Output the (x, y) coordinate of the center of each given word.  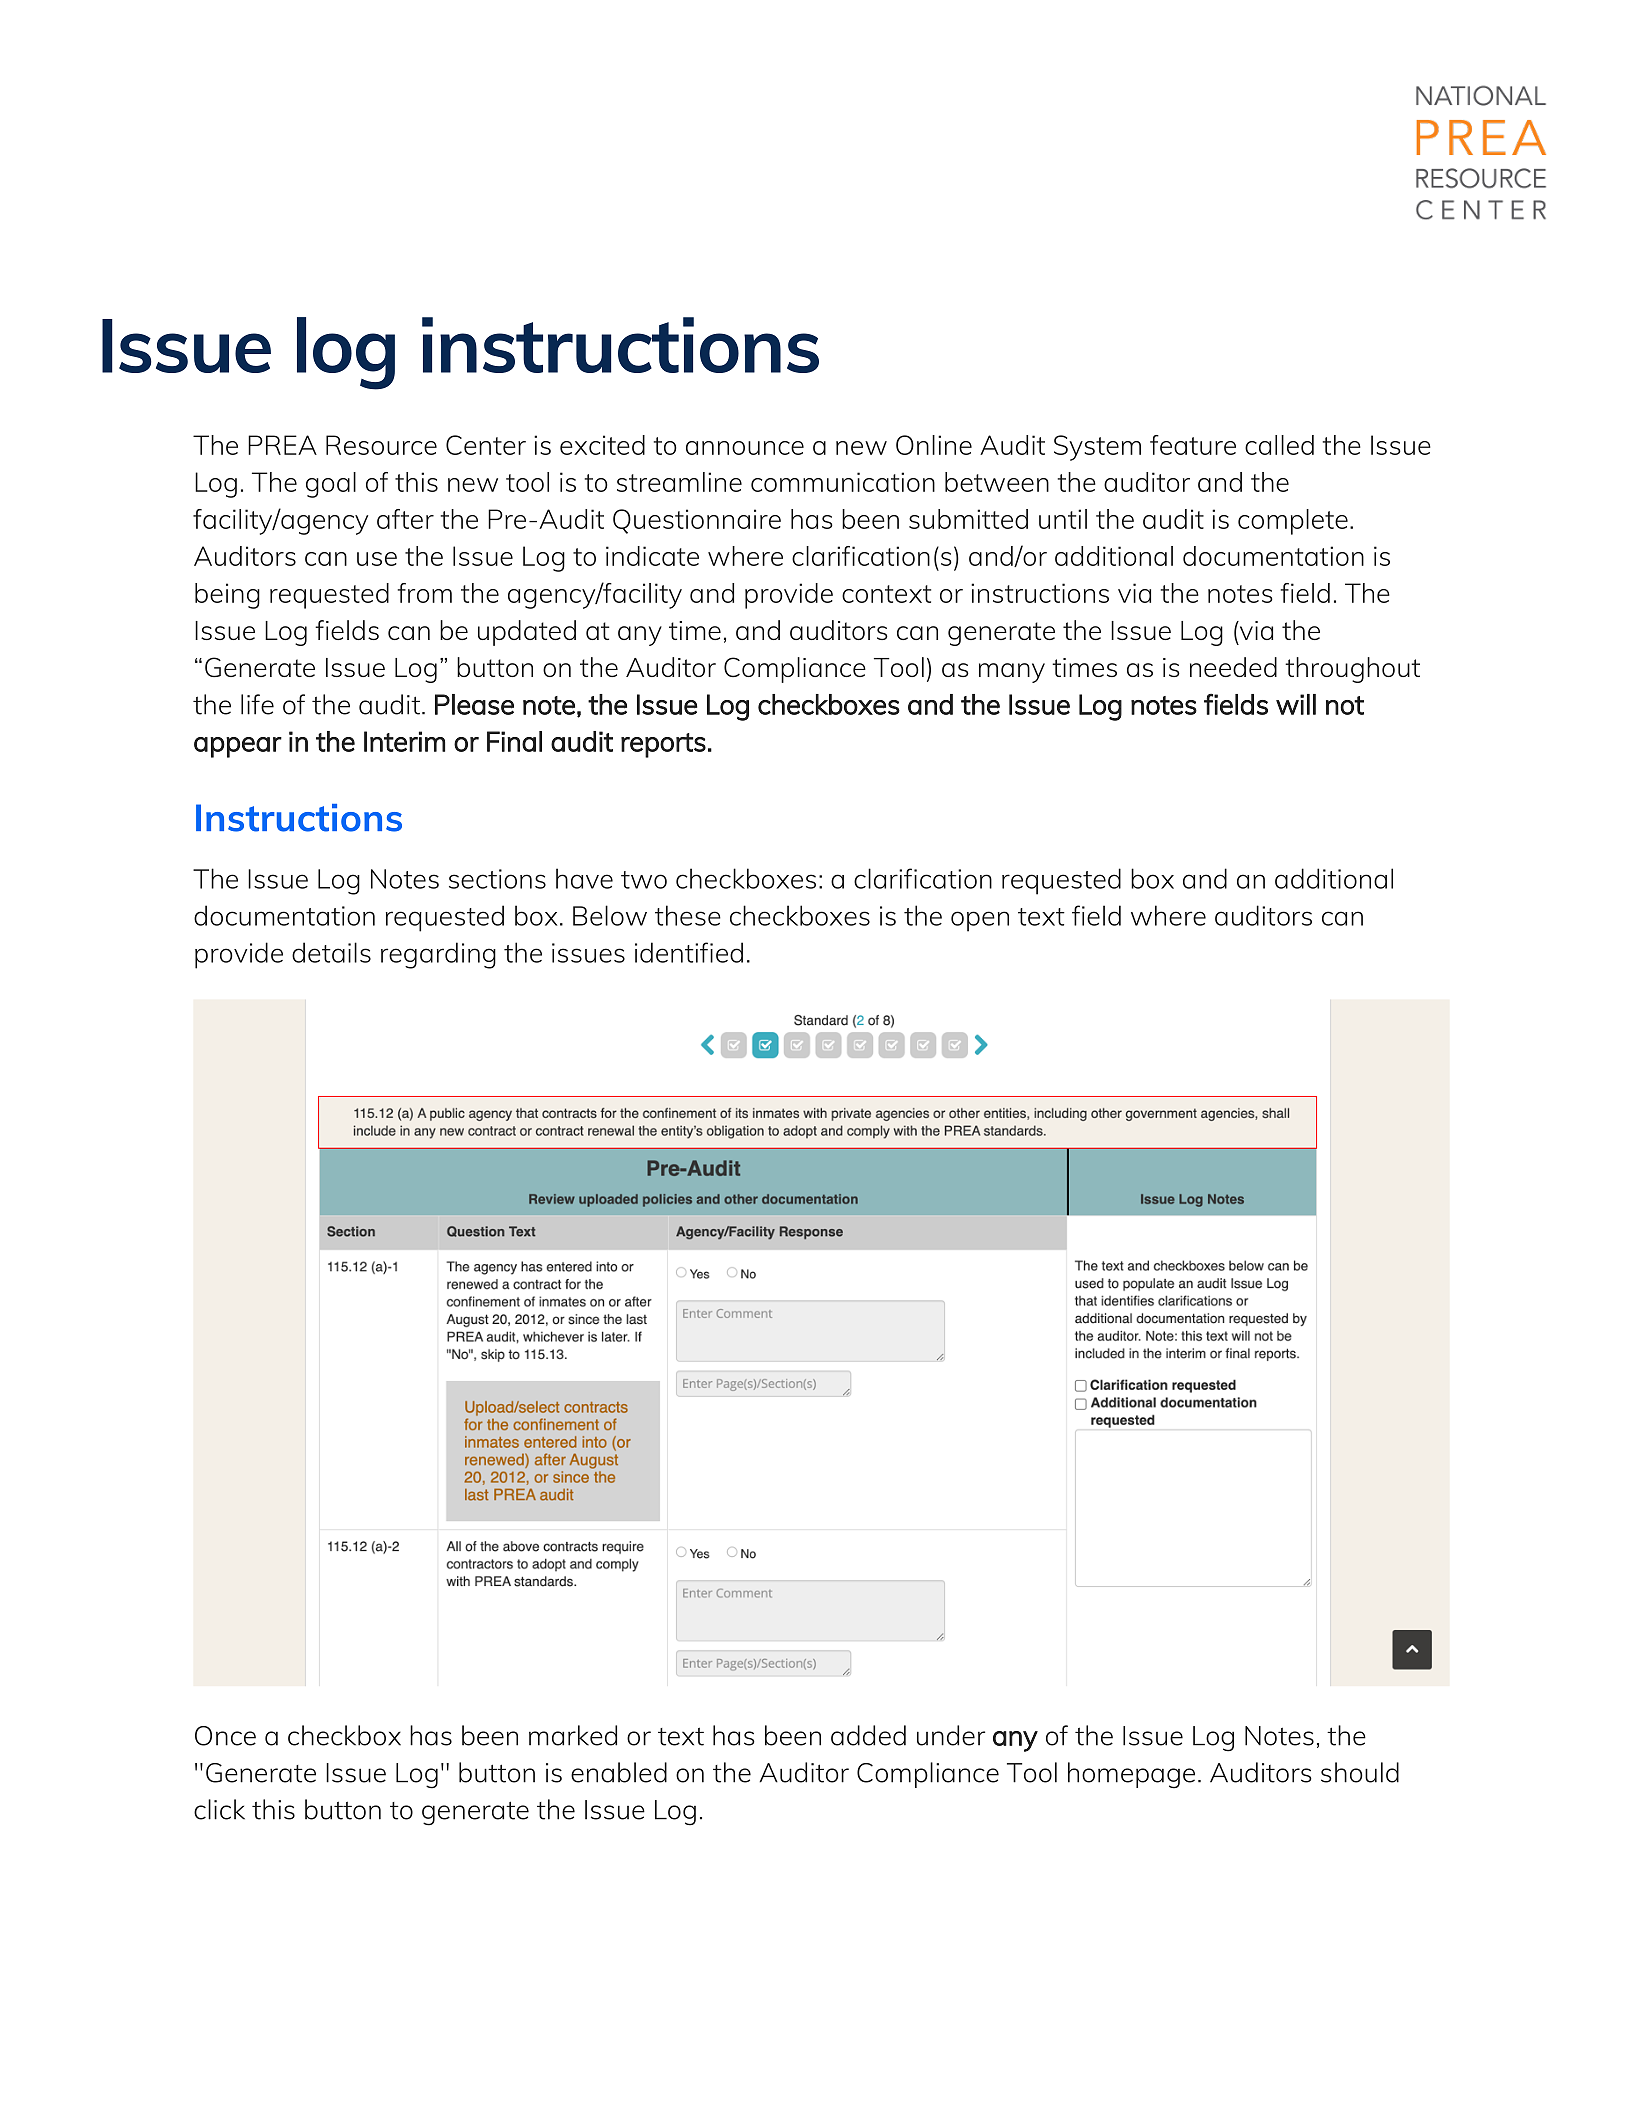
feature (1193, 445)
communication (843, 482)
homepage (1131, 1775)
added (868, 1735)
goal (331, 485)
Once (225, 1736)
